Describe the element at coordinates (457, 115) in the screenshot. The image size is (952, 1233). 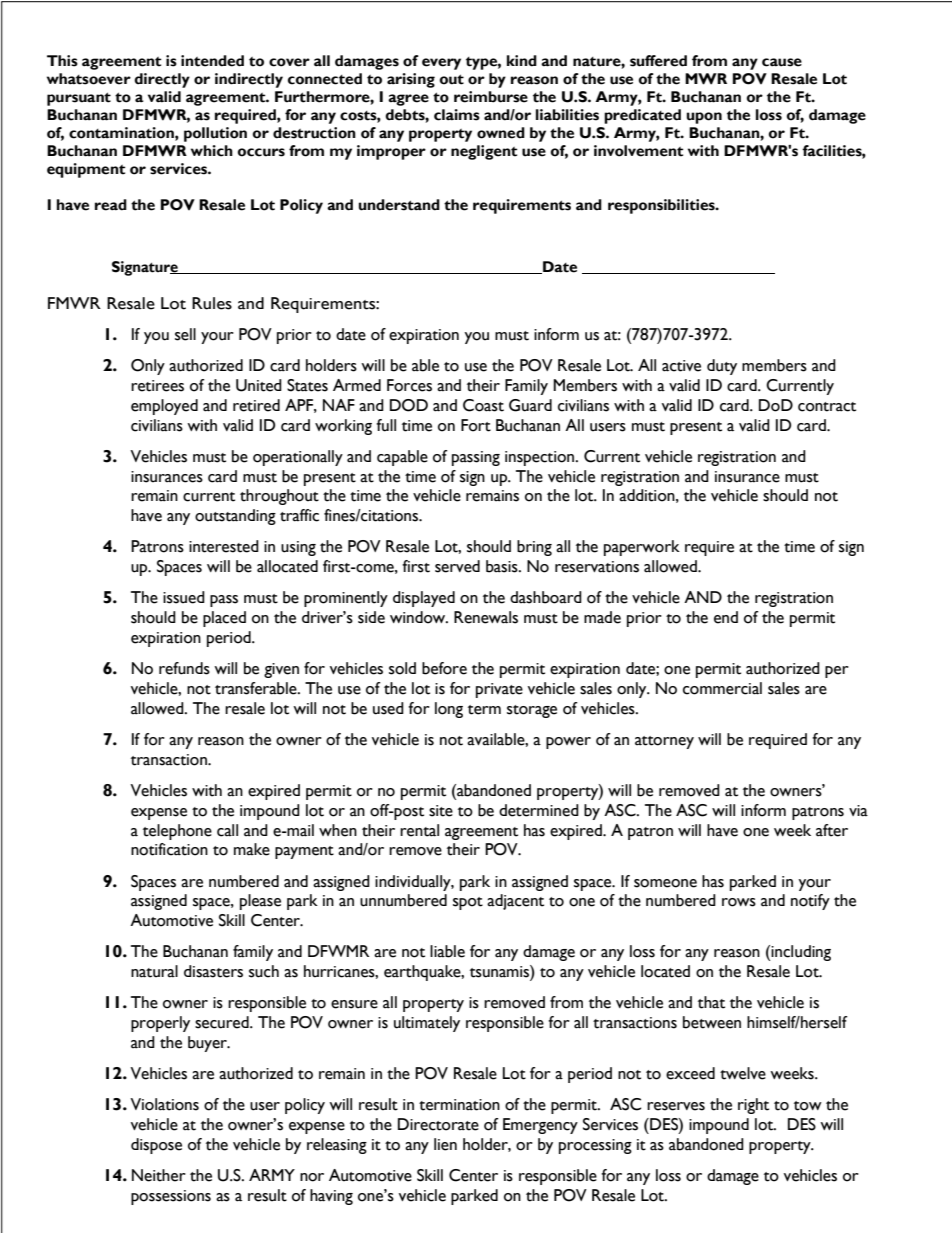
I see `claims` at that location.
